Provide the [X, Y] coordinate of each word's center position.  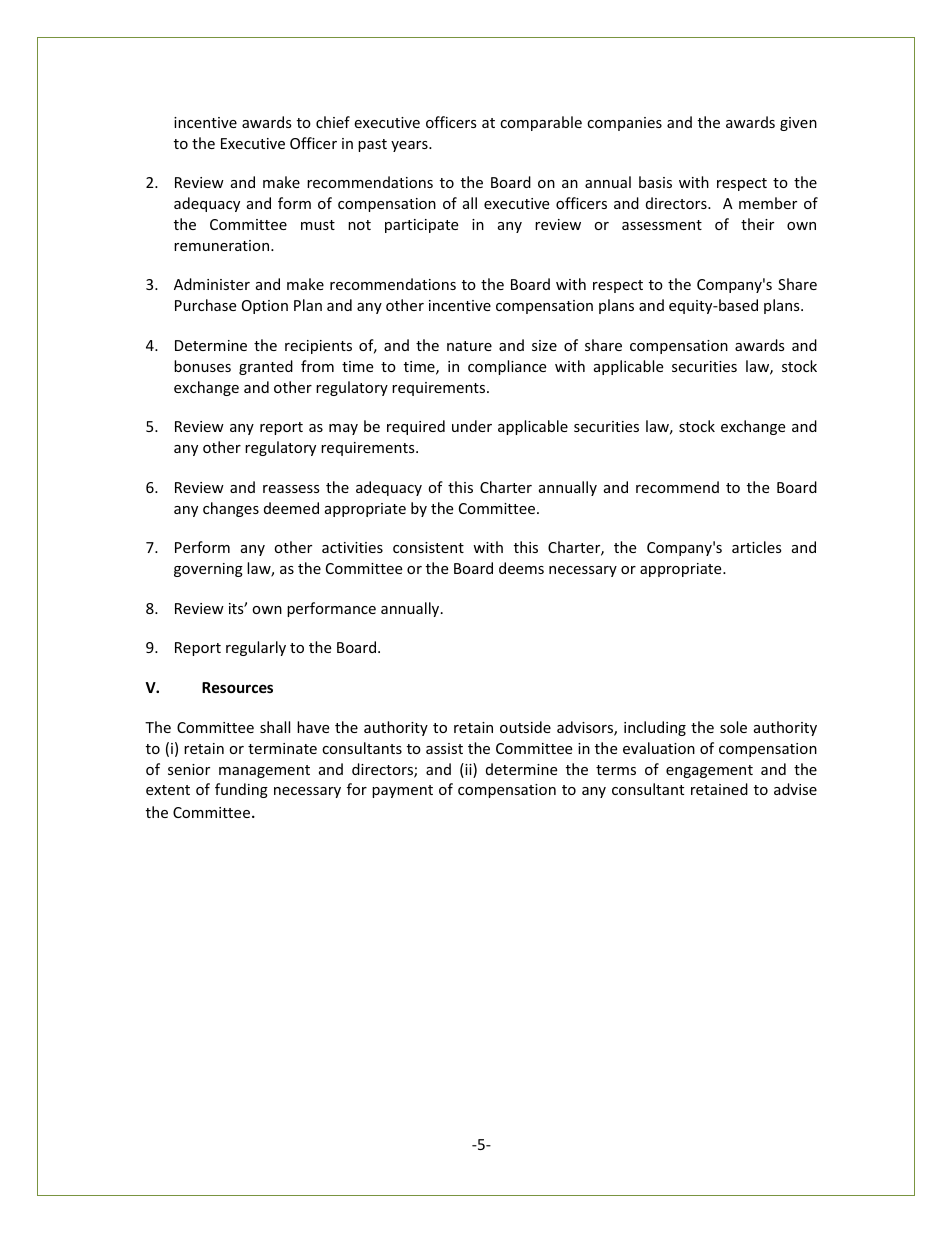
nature [469, 346]
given [798, 124]
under [472, 426]
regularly [256, 648]
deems [521, 568]
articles [757, 547]
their [757, 224]
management [264, 771]
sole [733, 727]
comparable [541, 123]
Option [265, 307]
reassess [291, 489]
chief [333, 122]
